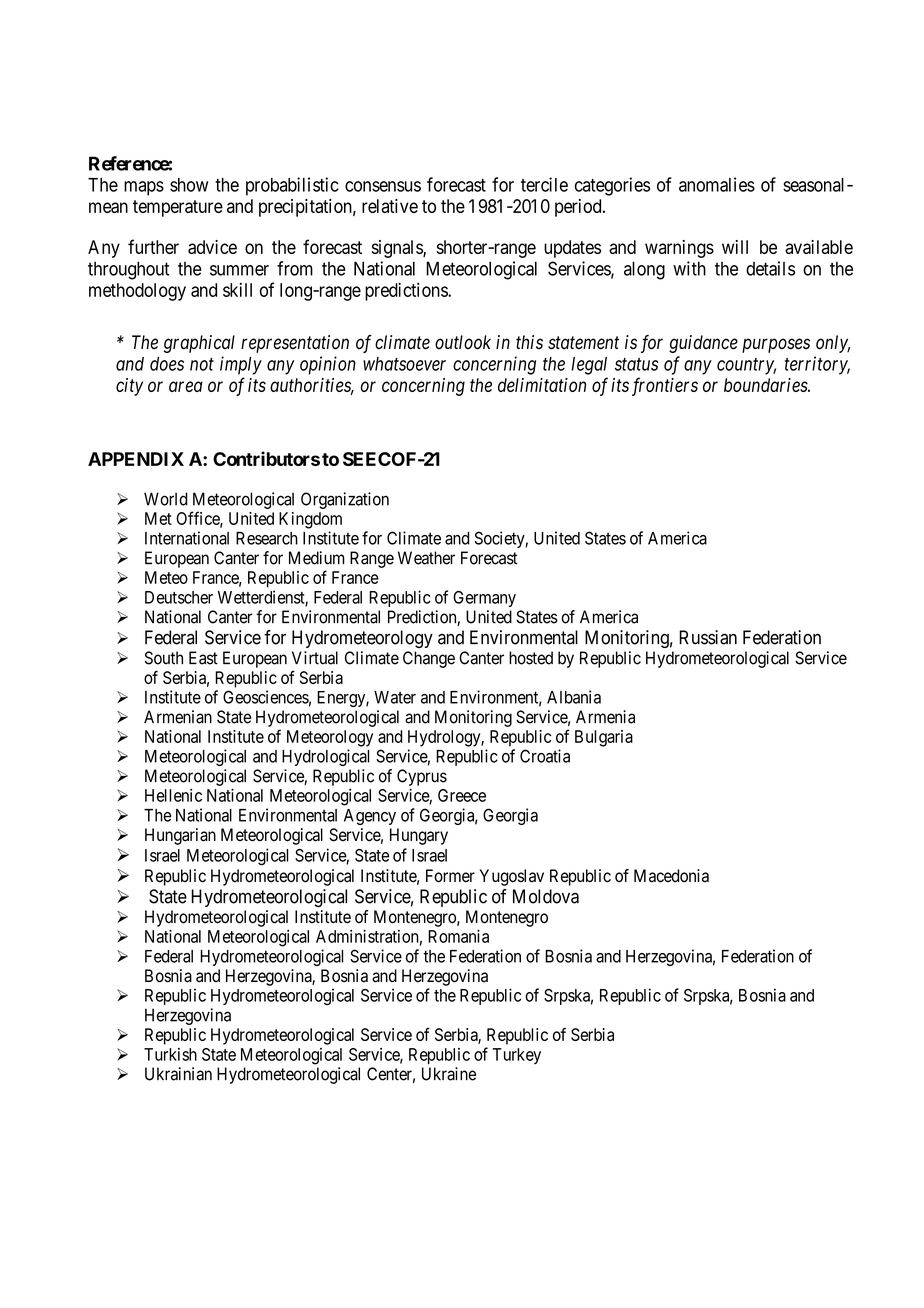  I want to click on East, so click(203, 658).
